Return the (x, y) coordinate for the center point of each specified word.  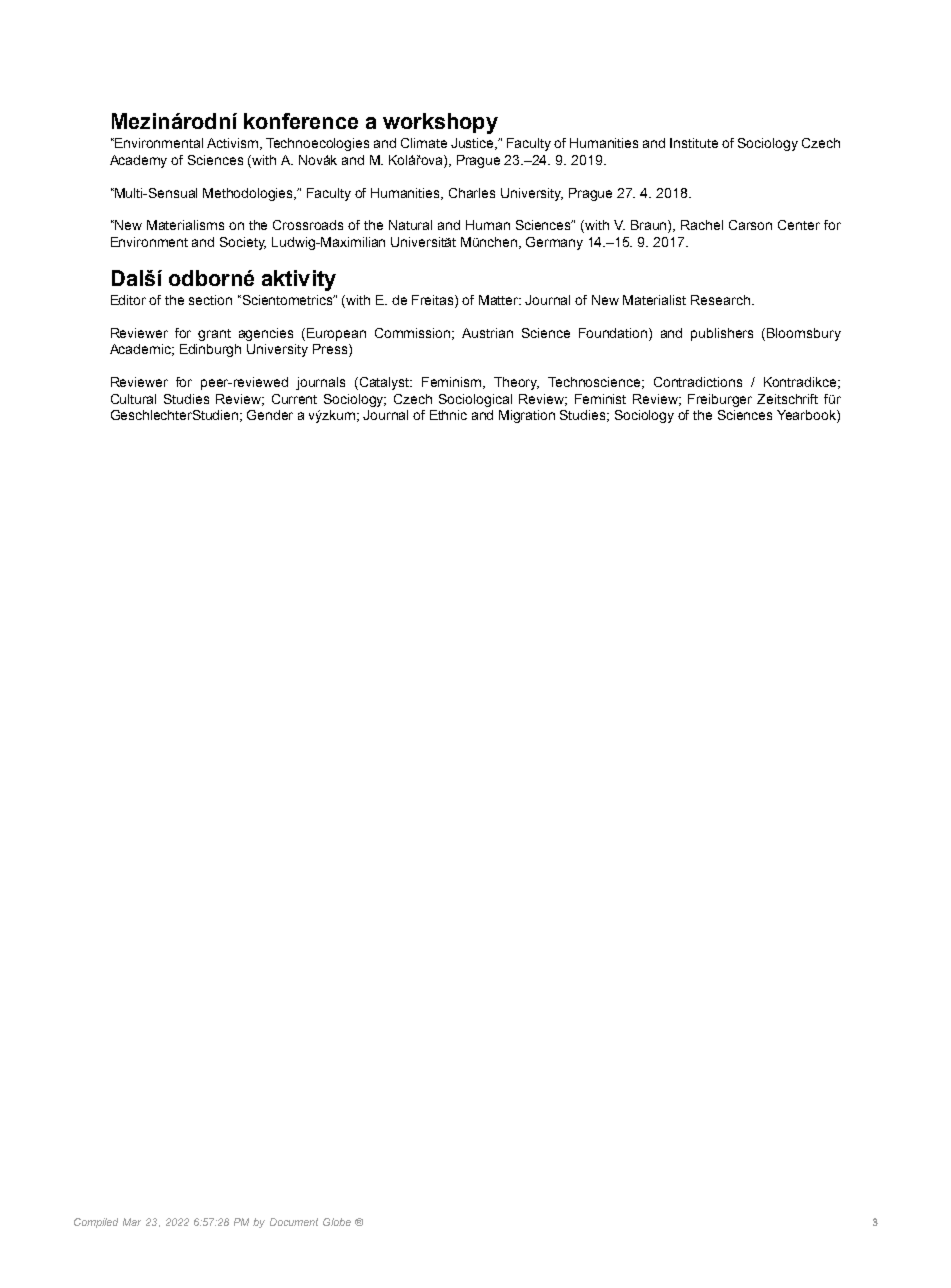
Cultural (133, 399)
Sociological (475, 400)
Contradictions (698, 382)
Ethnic (448, 415)
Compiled (96, 1223)
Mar (132, 1222)
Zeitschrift (787, 399)
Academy (138, 161)
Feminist (600, 399)
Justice (474, 144)
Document (294, 1222)
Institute (694, 143)
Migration (527, 416)
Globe (337, 1222)
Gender (270, 415)
